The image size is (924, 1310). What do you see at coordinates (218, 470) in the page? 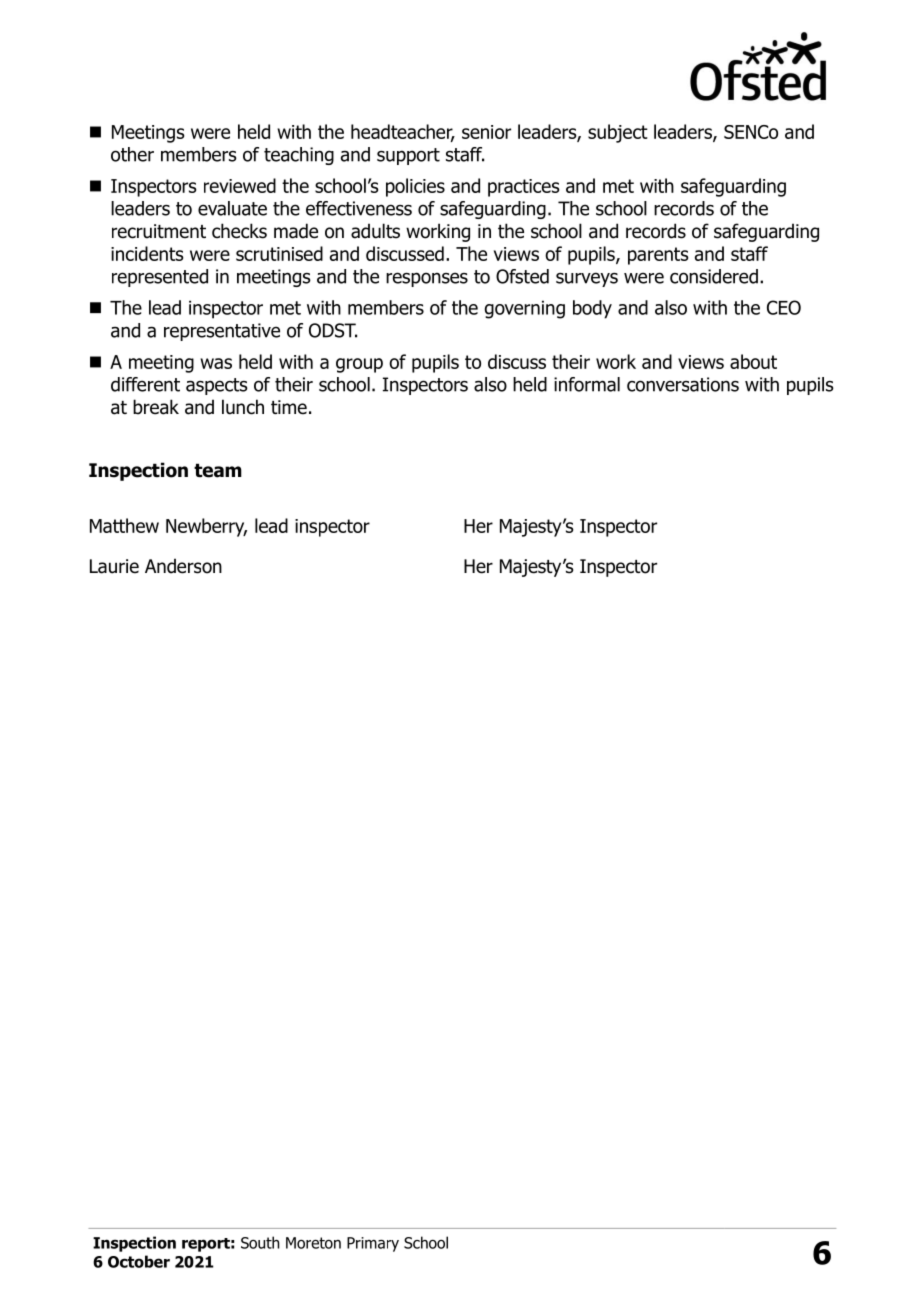
I see `team` at bounding box center [218, 470].
